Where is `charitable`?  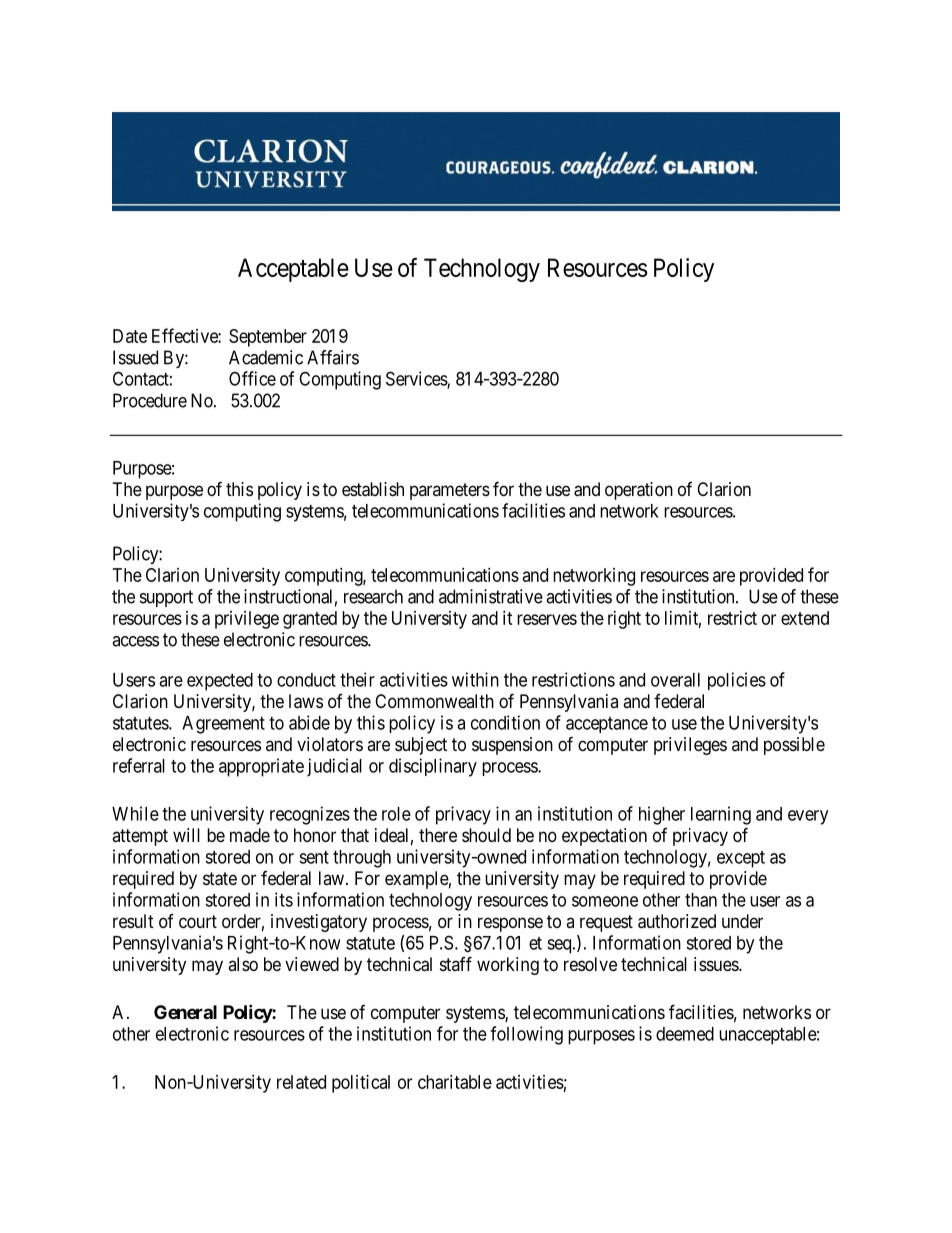
charitable is located at coordinates (455, 1082).
